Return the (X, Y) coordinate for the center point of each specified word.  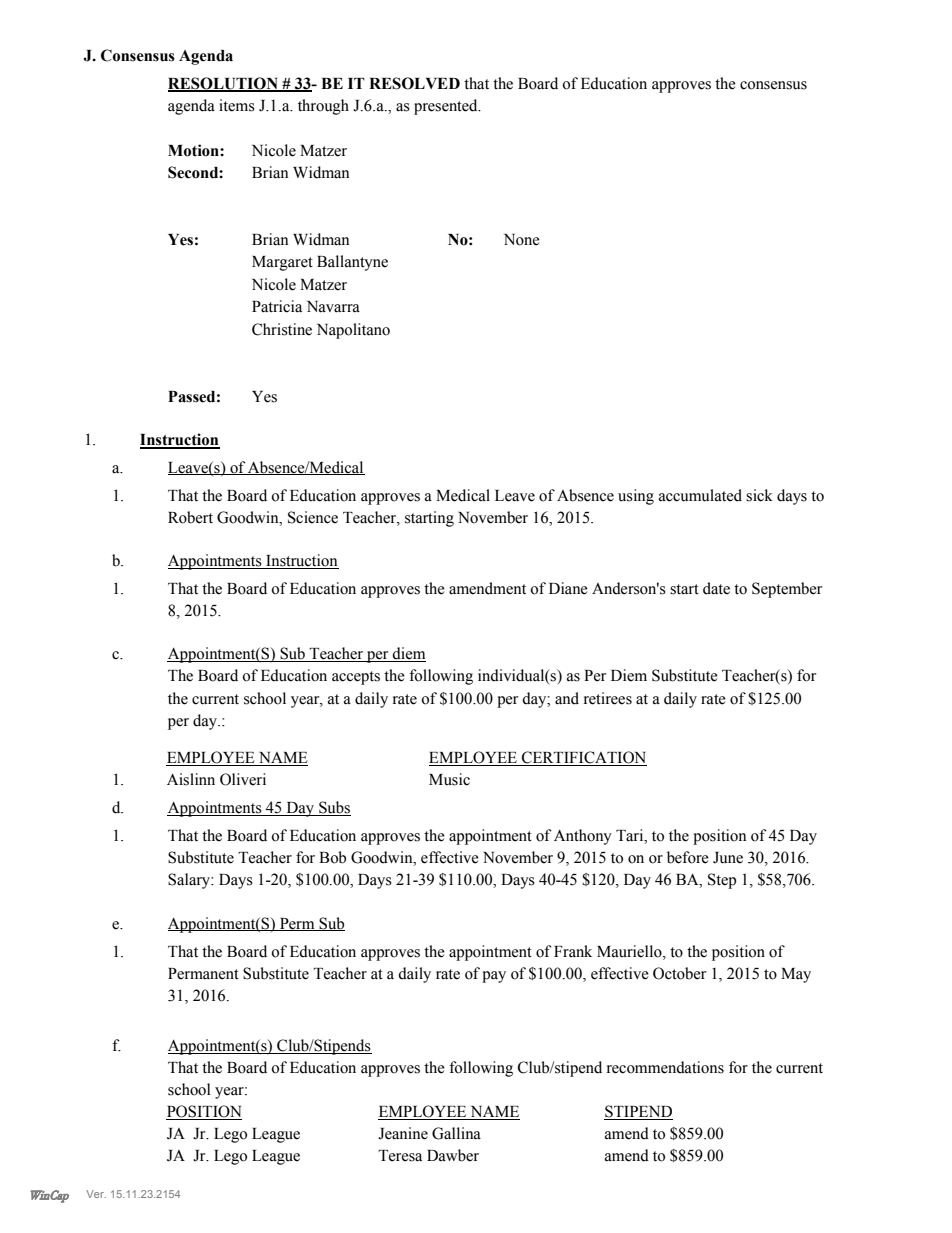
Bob (332, 857)
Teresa (400, 1156)
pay (494, 977)
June (728, 858)
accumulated (700, 495)
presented (447, 107)
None (522, 240)
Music (449, 779)
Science (313, 517)
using (636, 497)
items (237, 105)
